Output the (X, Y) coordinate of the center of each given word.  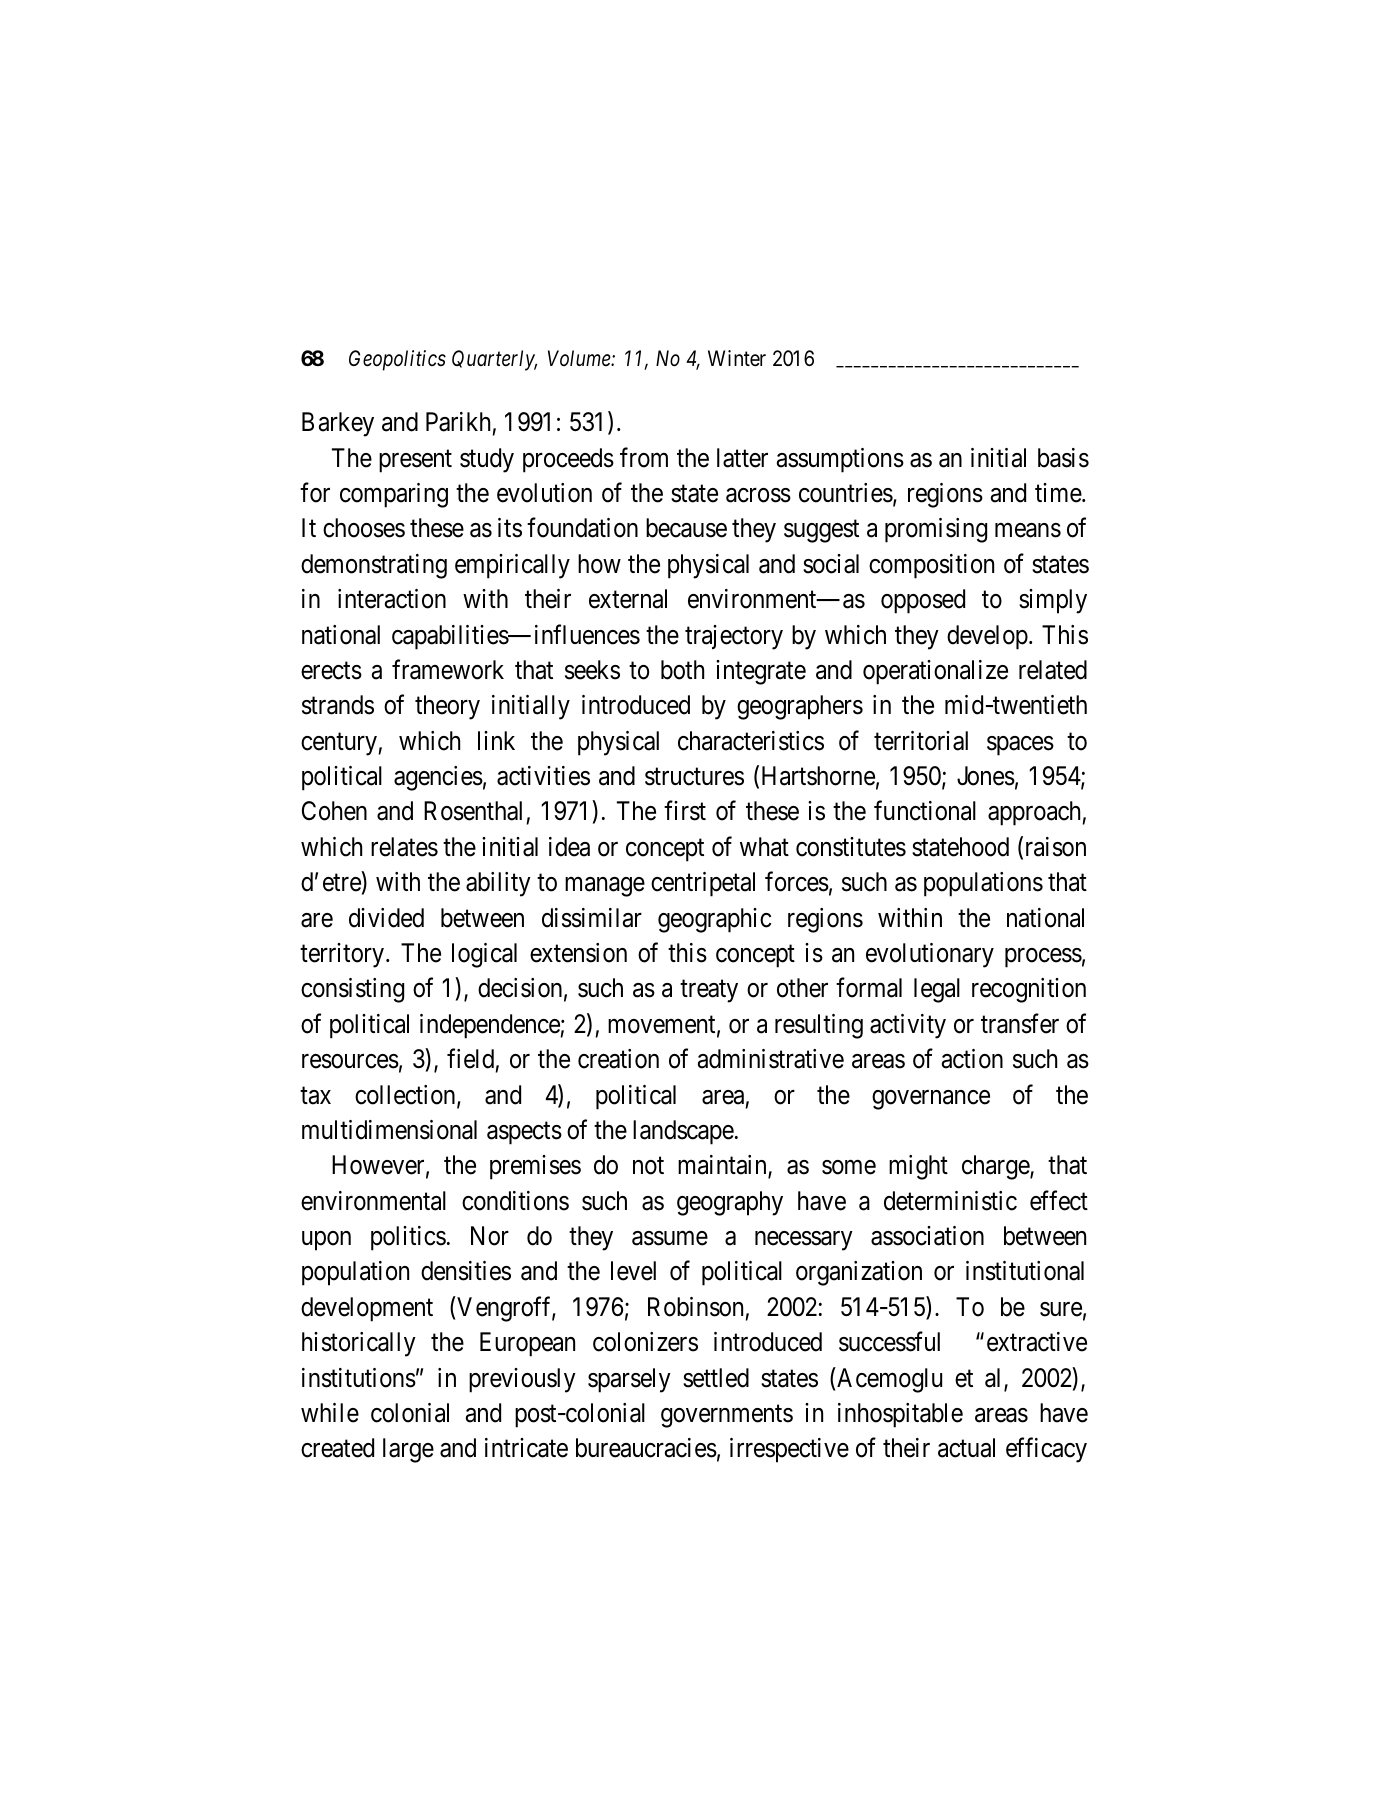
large (408, 1450)
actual (966, 1448)
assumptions (840, 460)
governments (727, 1416)
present (415, 461)
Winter (737, 358)
